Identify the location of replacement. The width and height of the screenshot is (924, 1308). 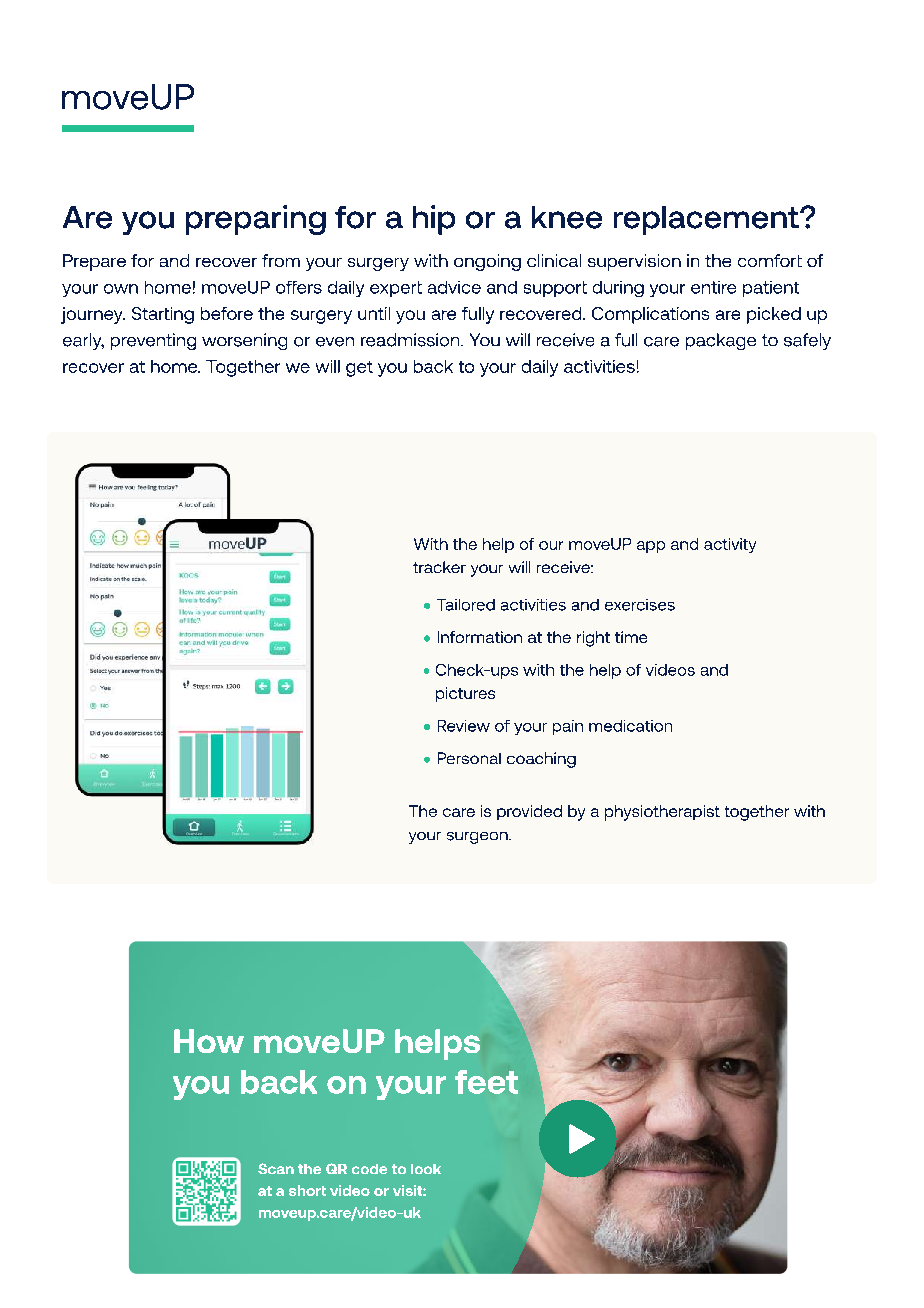
(707, 220).
